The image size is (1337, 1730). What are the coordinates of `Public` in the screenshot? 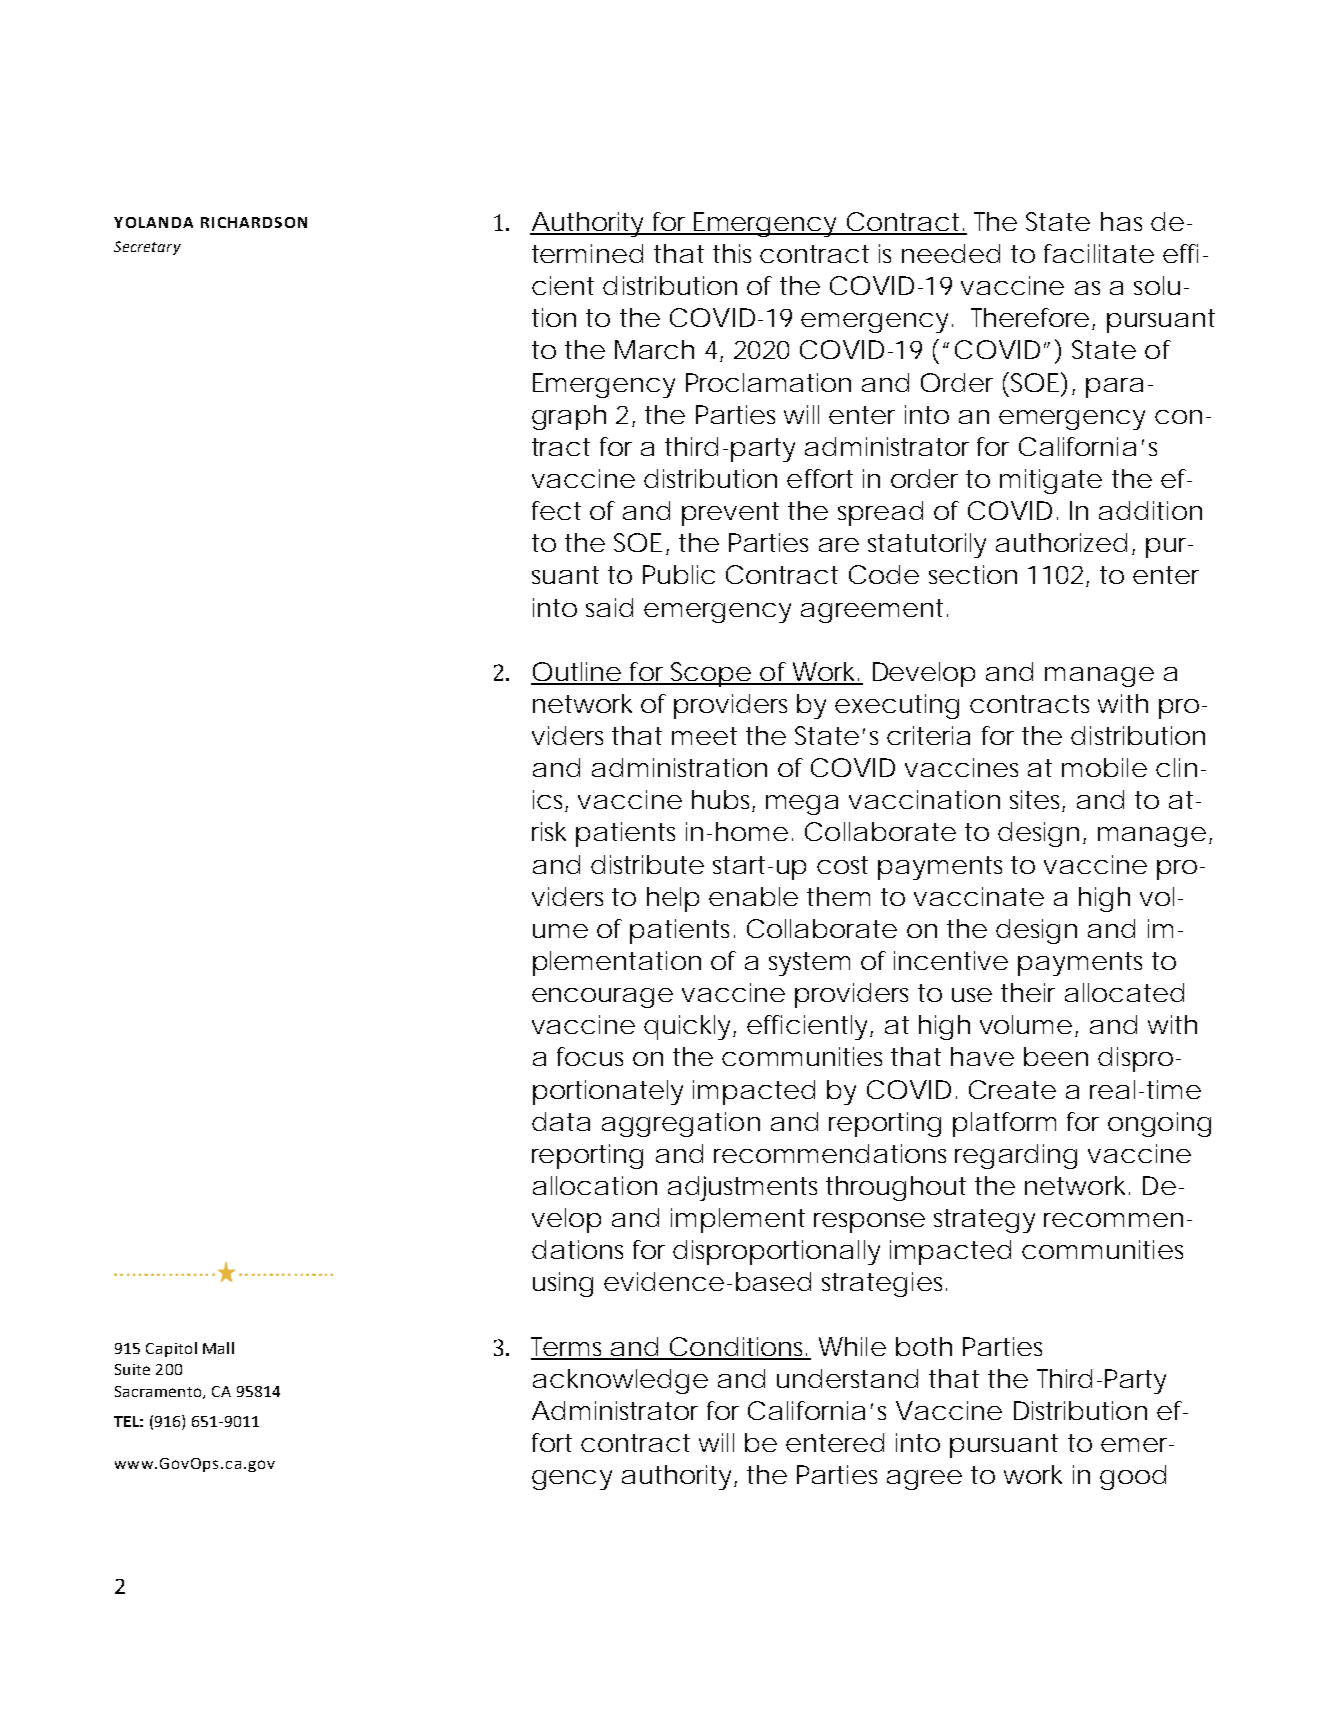 It's located at (679, 574).
